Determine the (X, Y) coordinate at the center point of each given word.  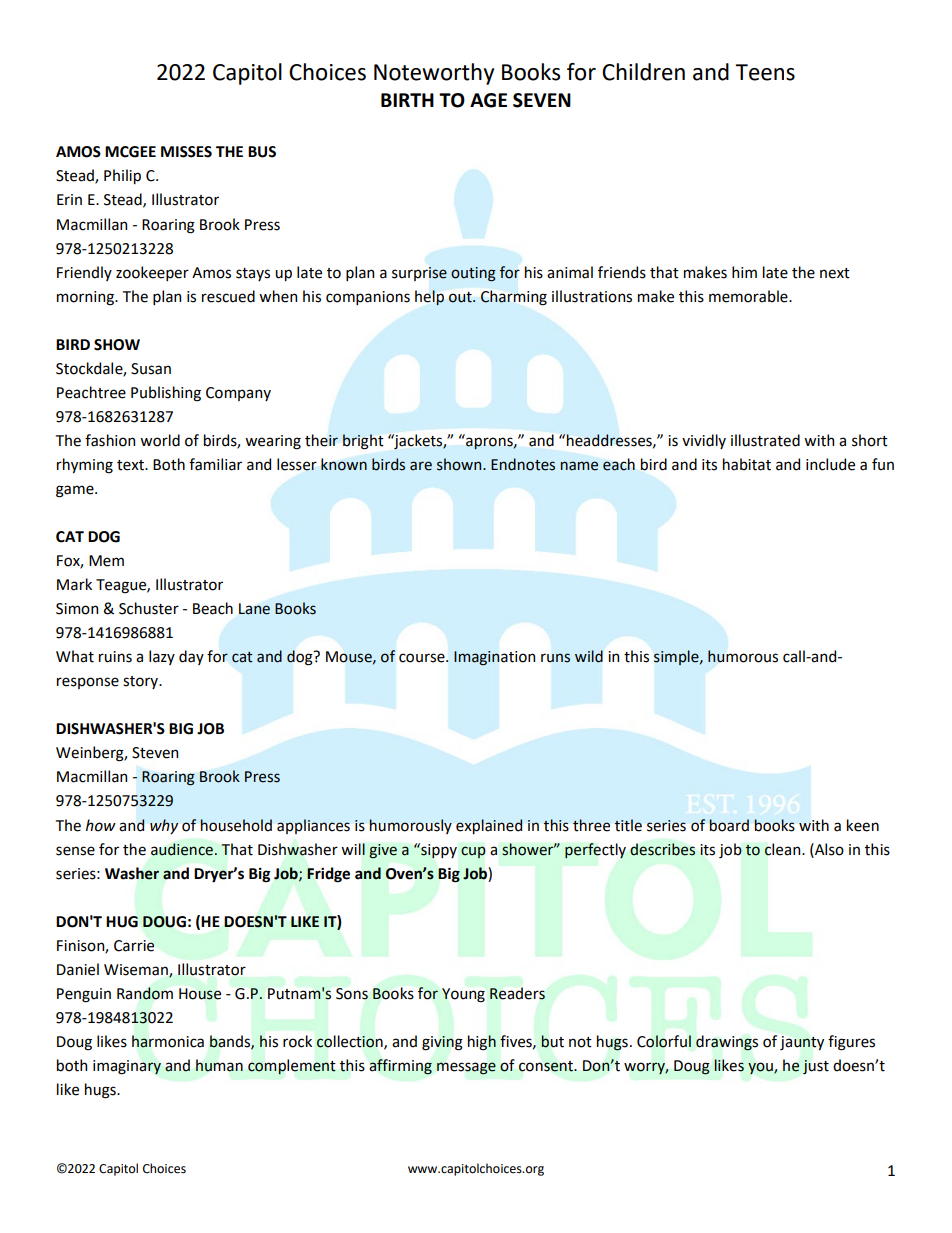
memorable (749, 296)
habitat (747, 464)
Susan (151, 369)
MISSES (186, 152)
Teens (765, 72)
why (164, 826)
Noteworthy (434, 74)
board (729, 825)
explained (489, 826)
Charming (514, 297)
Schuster (149, 608)
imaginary (127, 1067)
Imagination (494, 658)
